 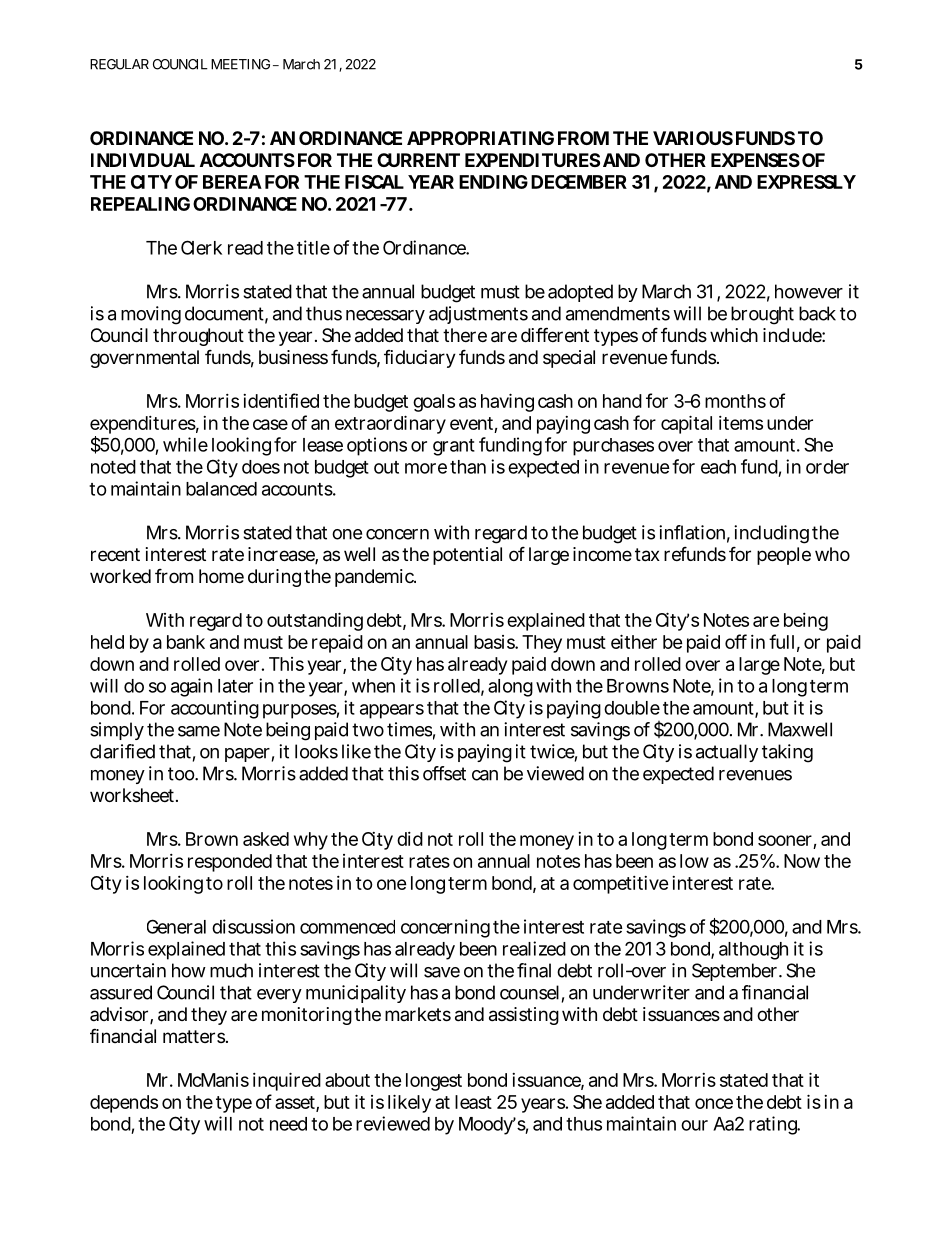 I want to click on too, so click(x=182, y=774).
